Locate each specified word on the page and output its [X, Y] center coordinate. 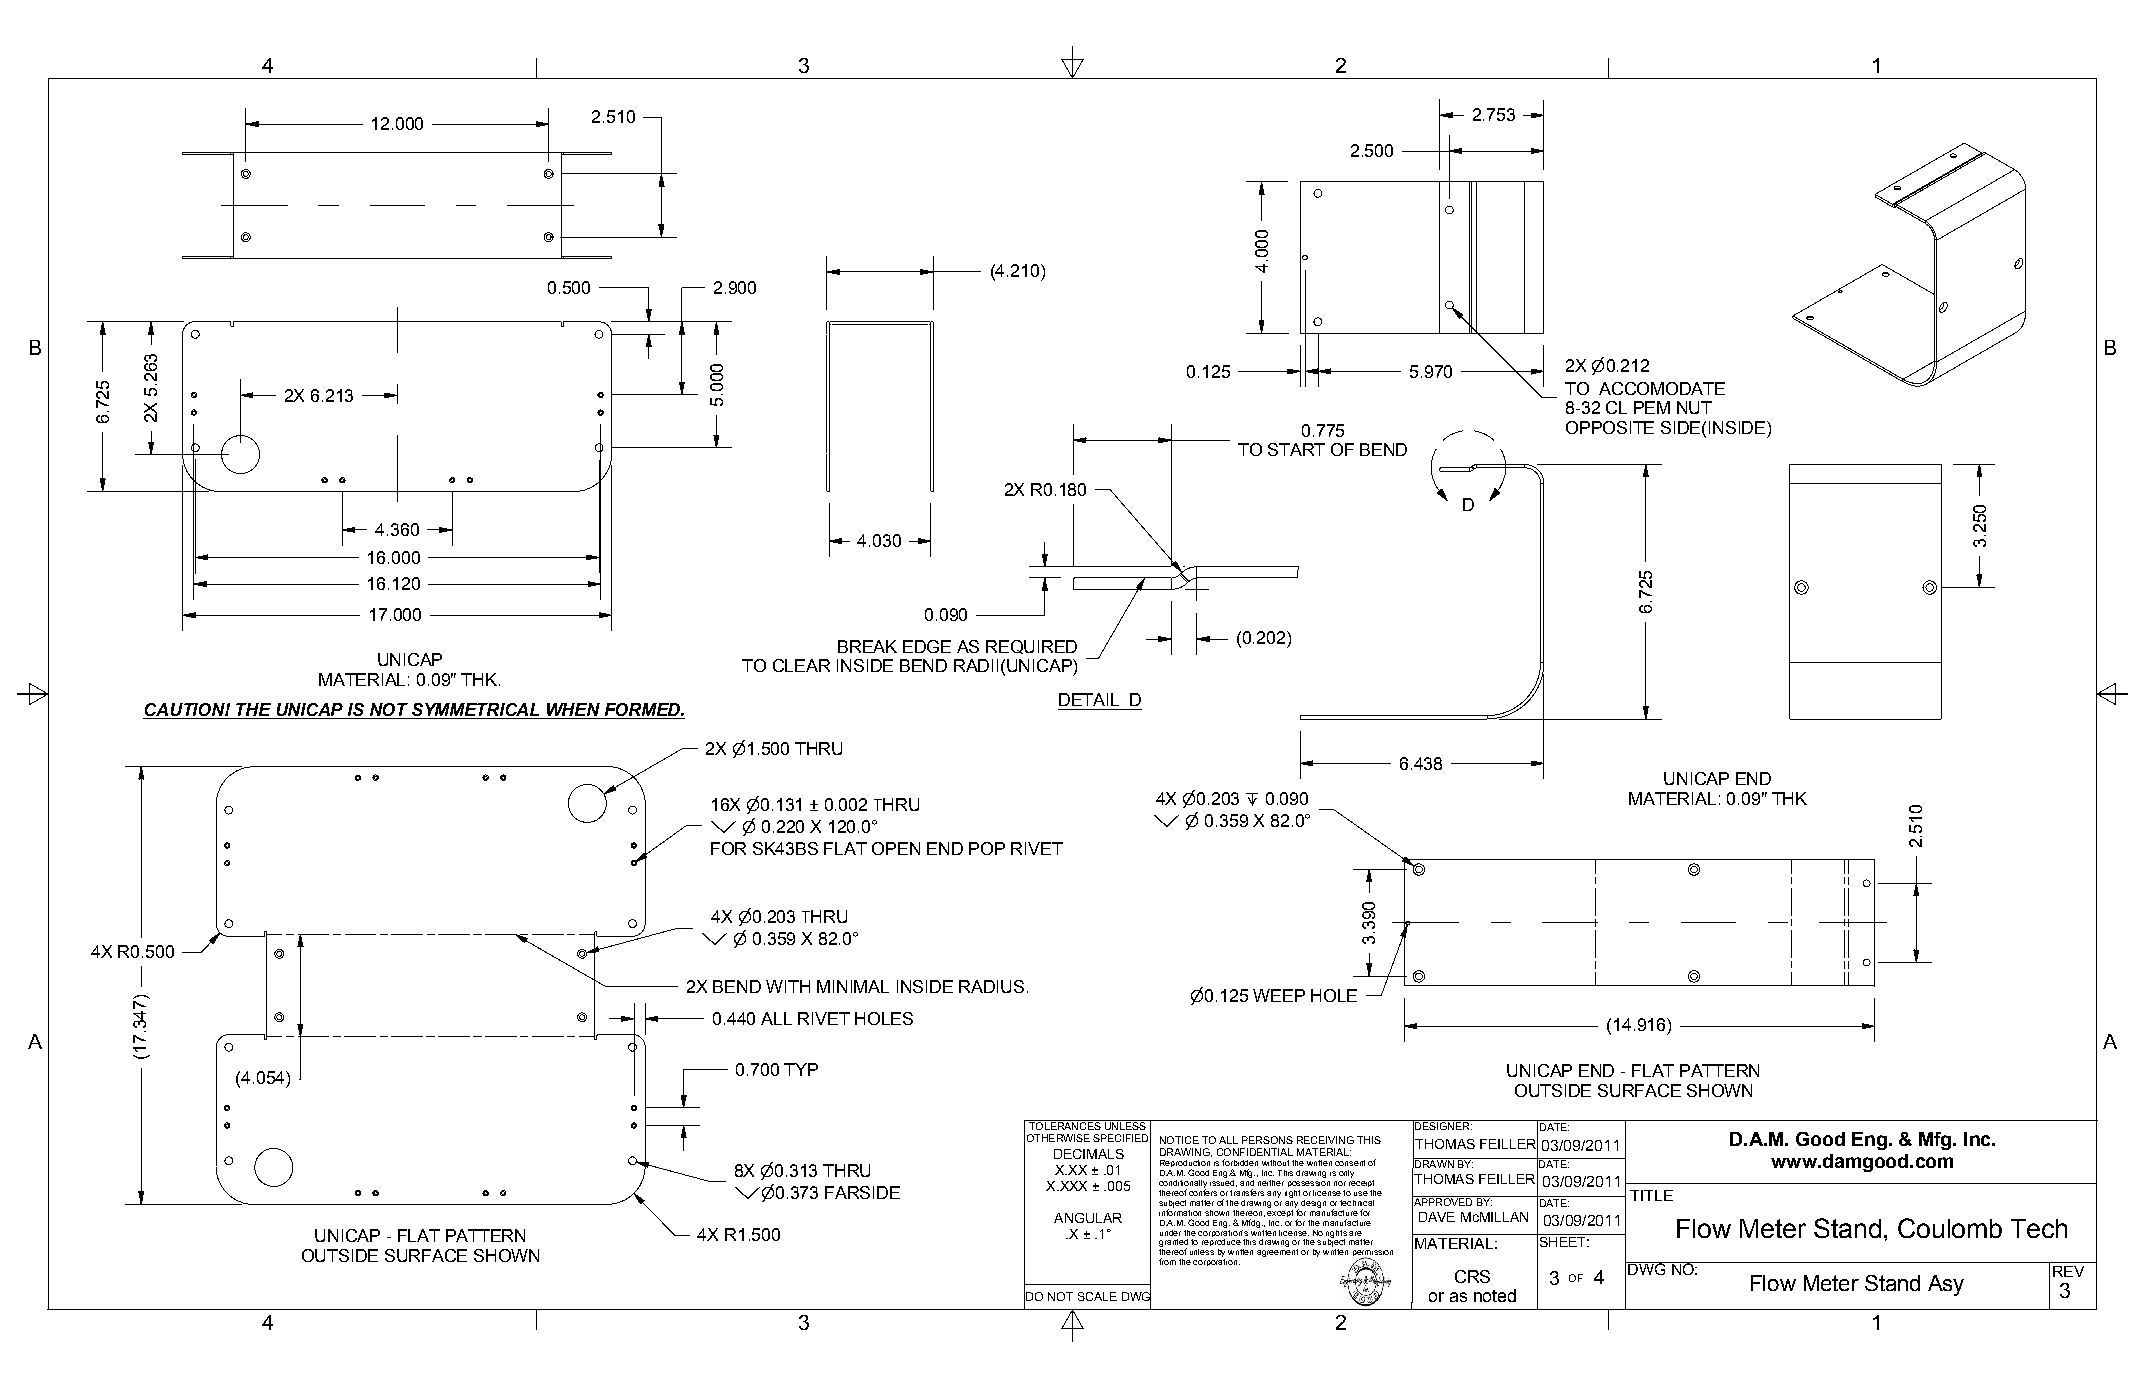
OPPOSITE [1610, 427]
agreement [1277, 1253]
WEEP [1279, 995]
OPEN [896, 848]
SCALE [1097, 1296]
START [1296, 449]
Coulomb [1950, 1228]
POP [987, 848]
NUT [1694, 407]
